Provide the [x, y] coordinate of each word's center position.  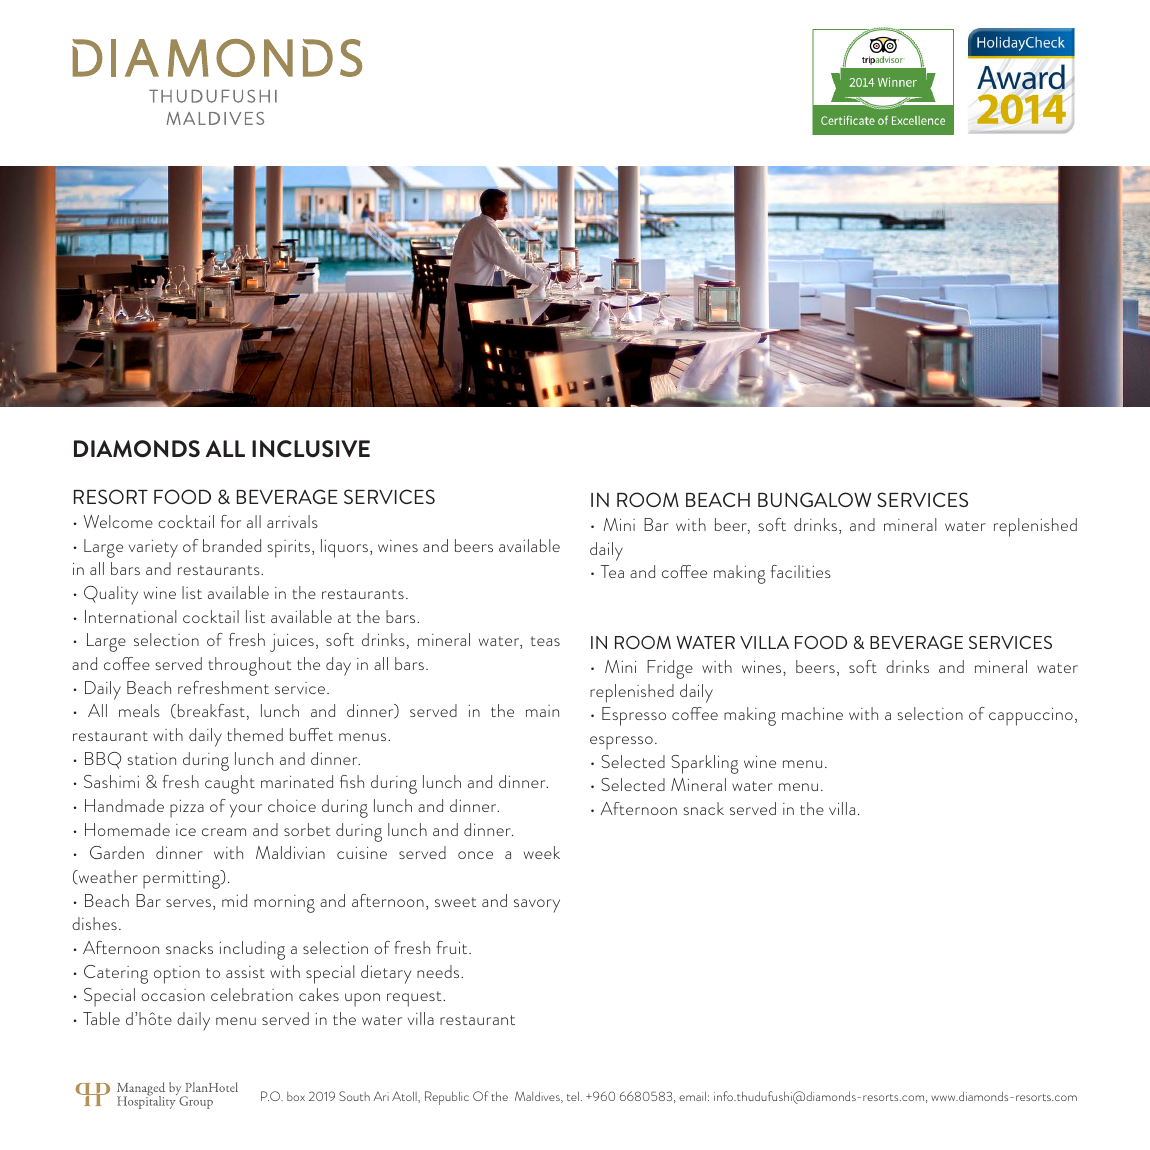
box [296, 1096]
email [692, 1096]
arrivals [292, 521]
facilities [801, 571]
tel [573, 1096]
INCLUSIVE [311, 448]
